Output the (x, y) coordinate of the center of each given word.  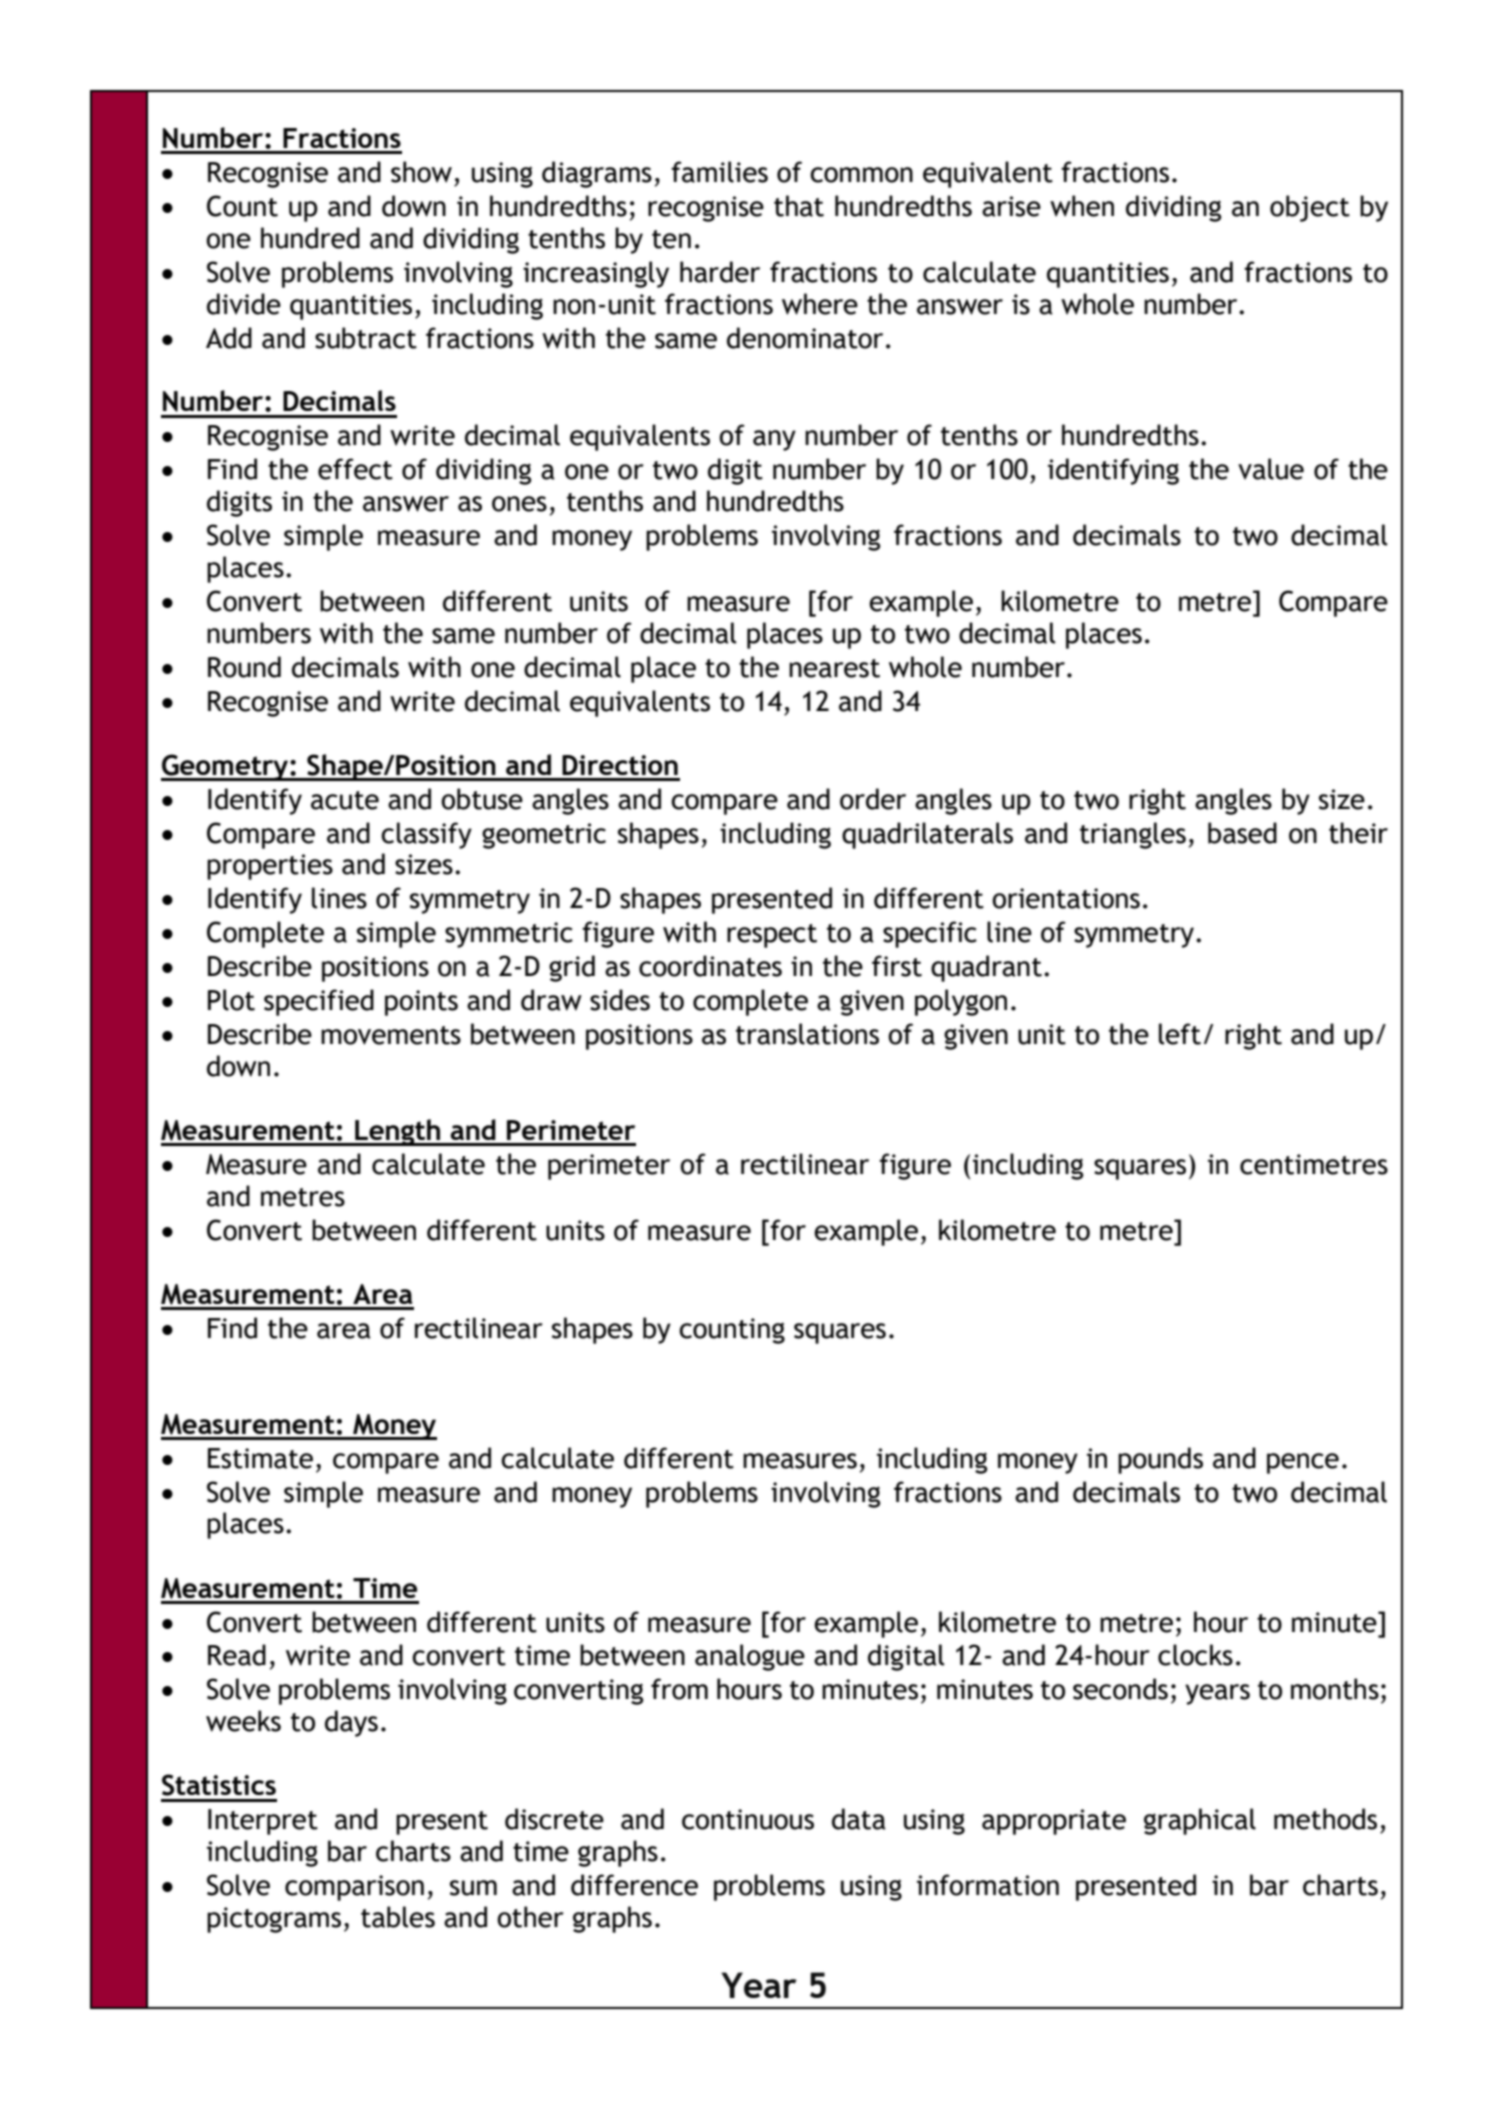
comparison (354, 1888)
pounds (1160, 1460)
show (421, 172)
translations (807, 1034)
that (799, 206)
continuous (748, 1819)
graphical (1200, 1821)
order (873, 799)
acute (345, 800)
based (1242, 833)
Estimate (260, 1458)
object (1310, 208)
